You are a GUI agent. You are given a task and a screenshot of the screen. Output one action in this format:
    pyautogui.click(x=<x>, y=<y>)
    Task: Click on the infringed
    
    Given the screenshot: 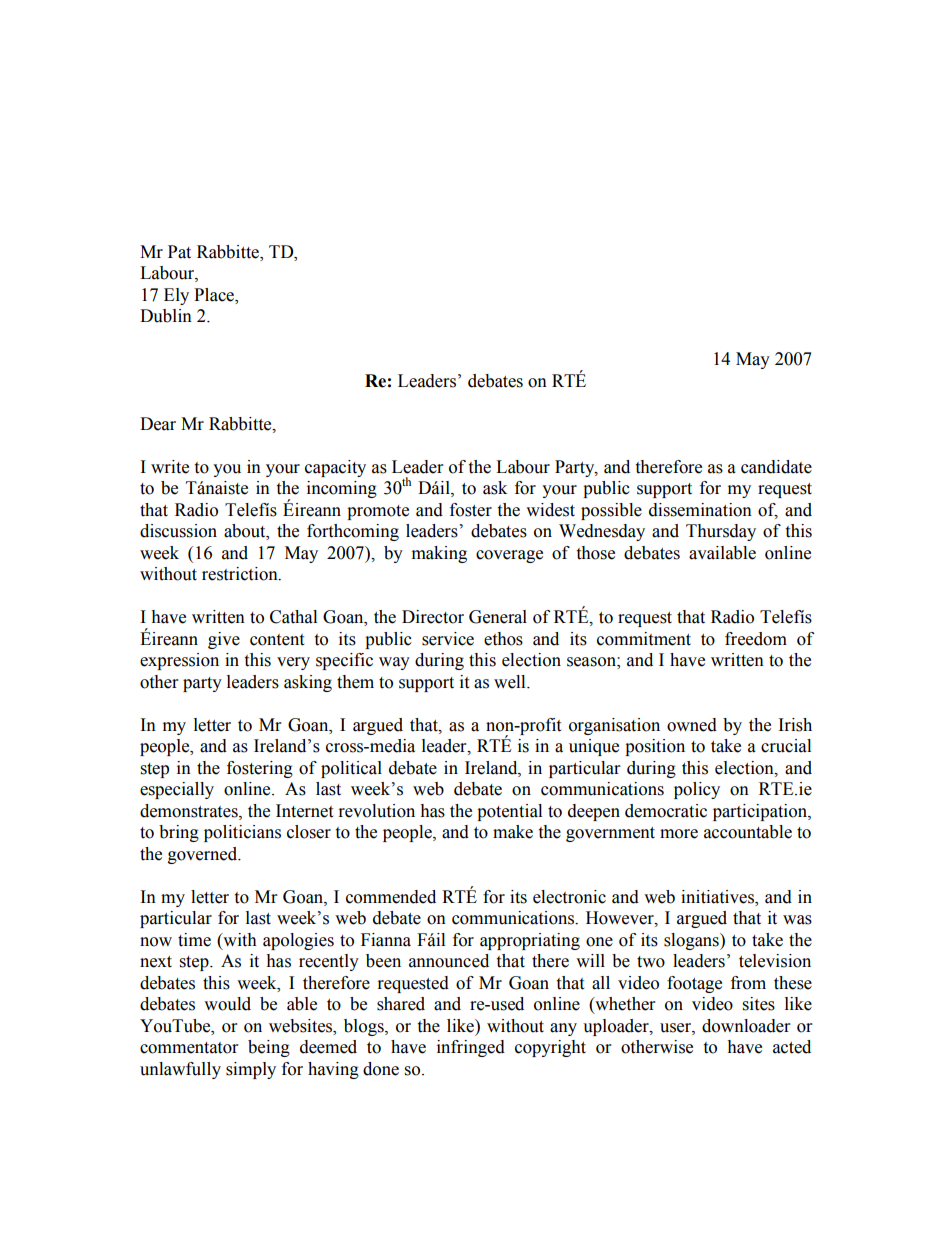 What is the action you would take?
    pyautogui.click(x=471, y=1048)
